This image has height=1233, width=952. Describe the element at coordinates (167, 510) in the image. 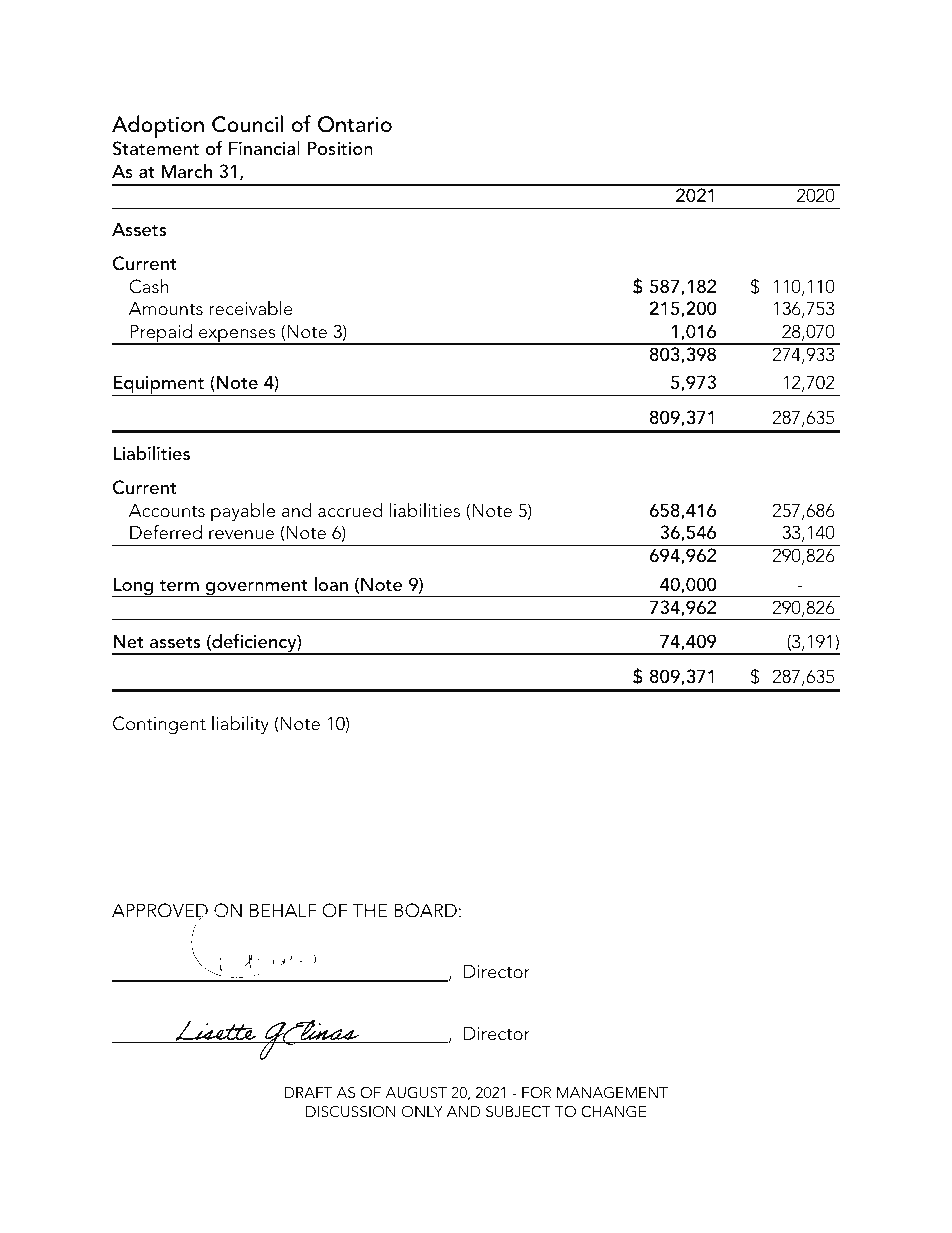

I see `Accounts` at that location.
